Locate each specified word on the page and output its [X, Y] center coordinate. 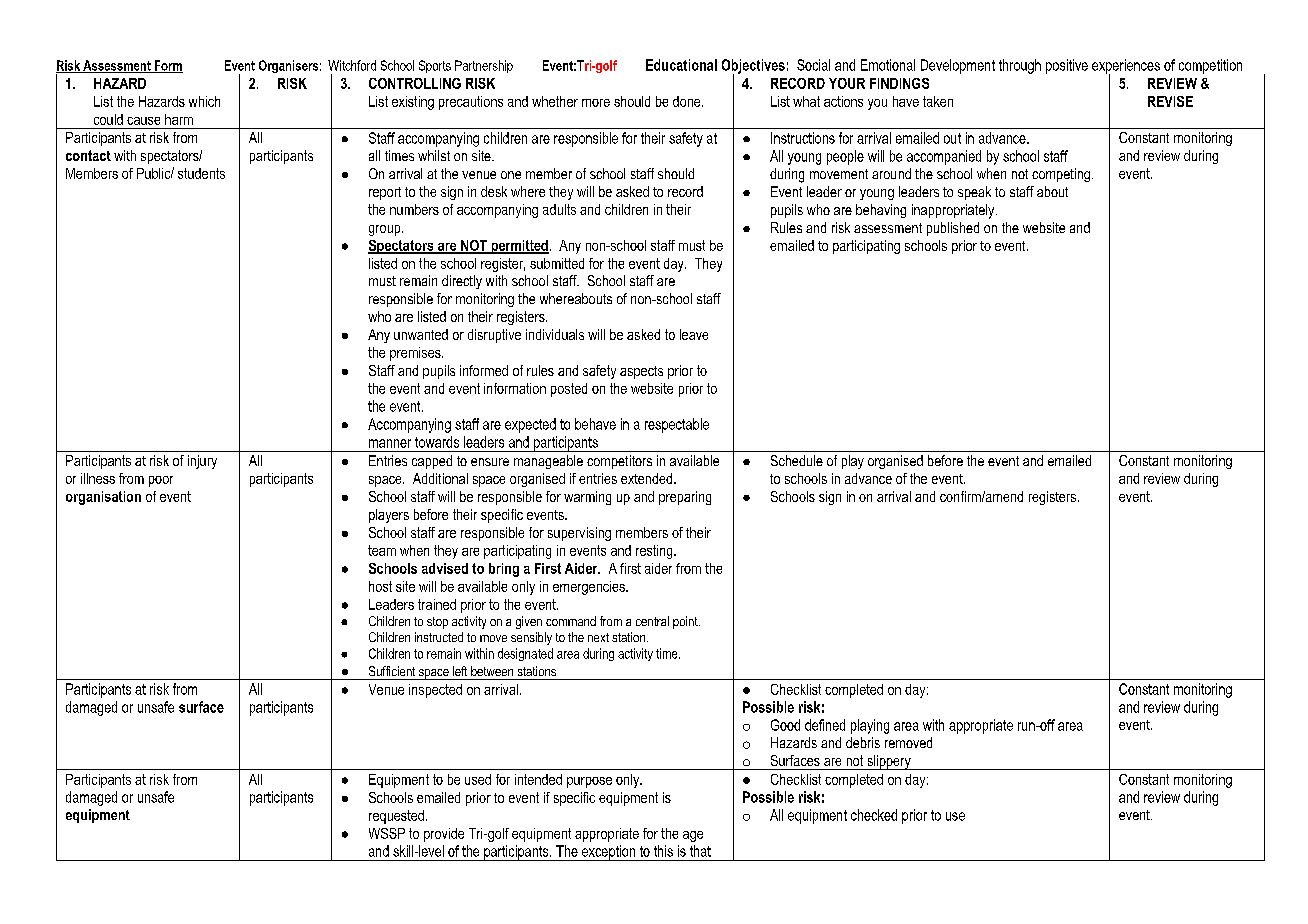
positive [1067, 66]
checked [874, 815]
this [663, 851]
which [204, 101]
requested [396, 817]
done [688, 101]
